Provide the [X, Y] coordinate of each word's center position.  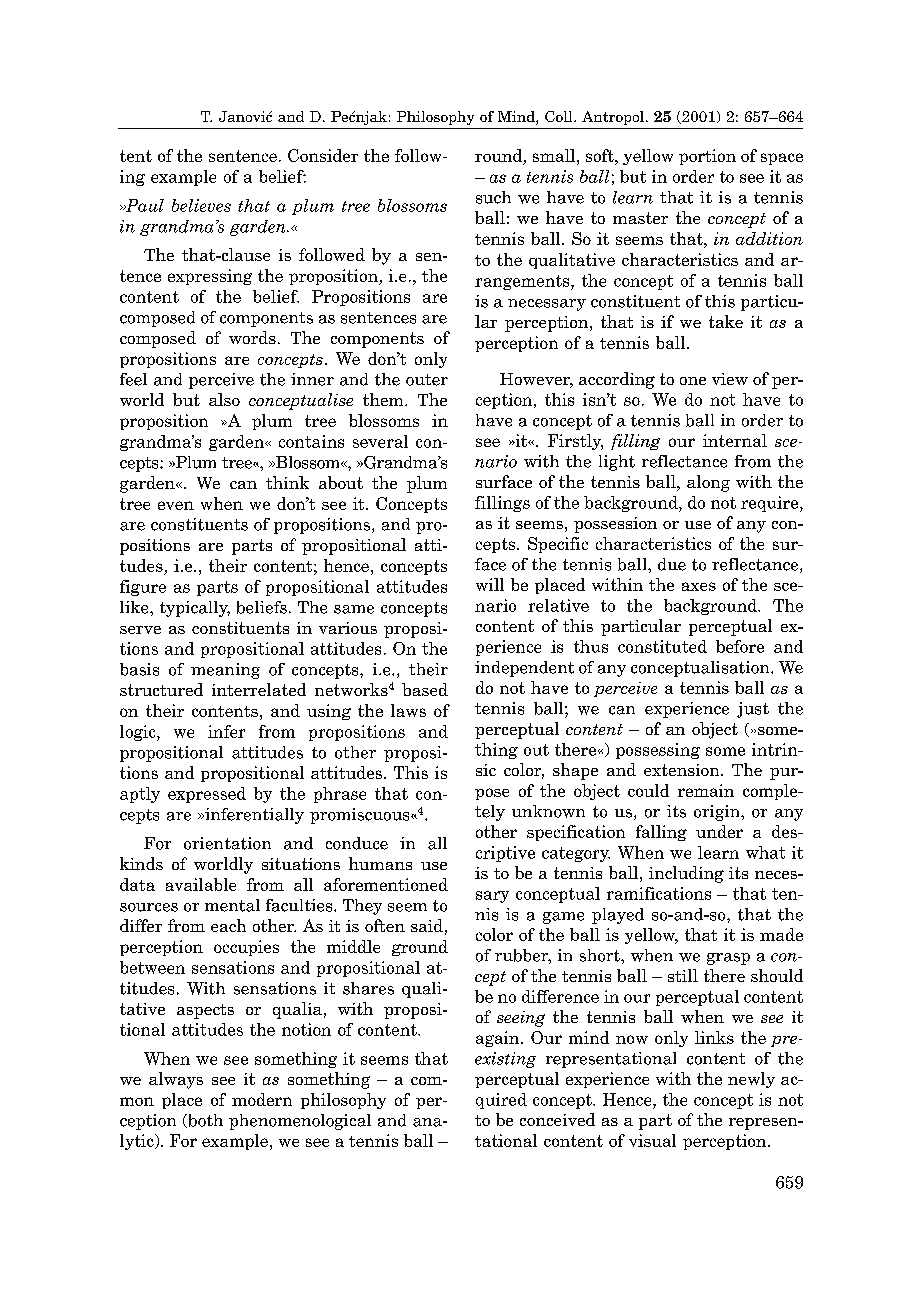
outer [427, 380]
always [176, 1080]
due [672, 564]
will [490, 584]
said [427, 925]
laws [408, 710]
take [726, 321]
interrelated [259, 689]
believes [201, 205]
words [252, 337]
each [228, 925]
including [686, 874]
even [176, 505]
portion [707, 157]
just [753, 710]
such [493, 197]
